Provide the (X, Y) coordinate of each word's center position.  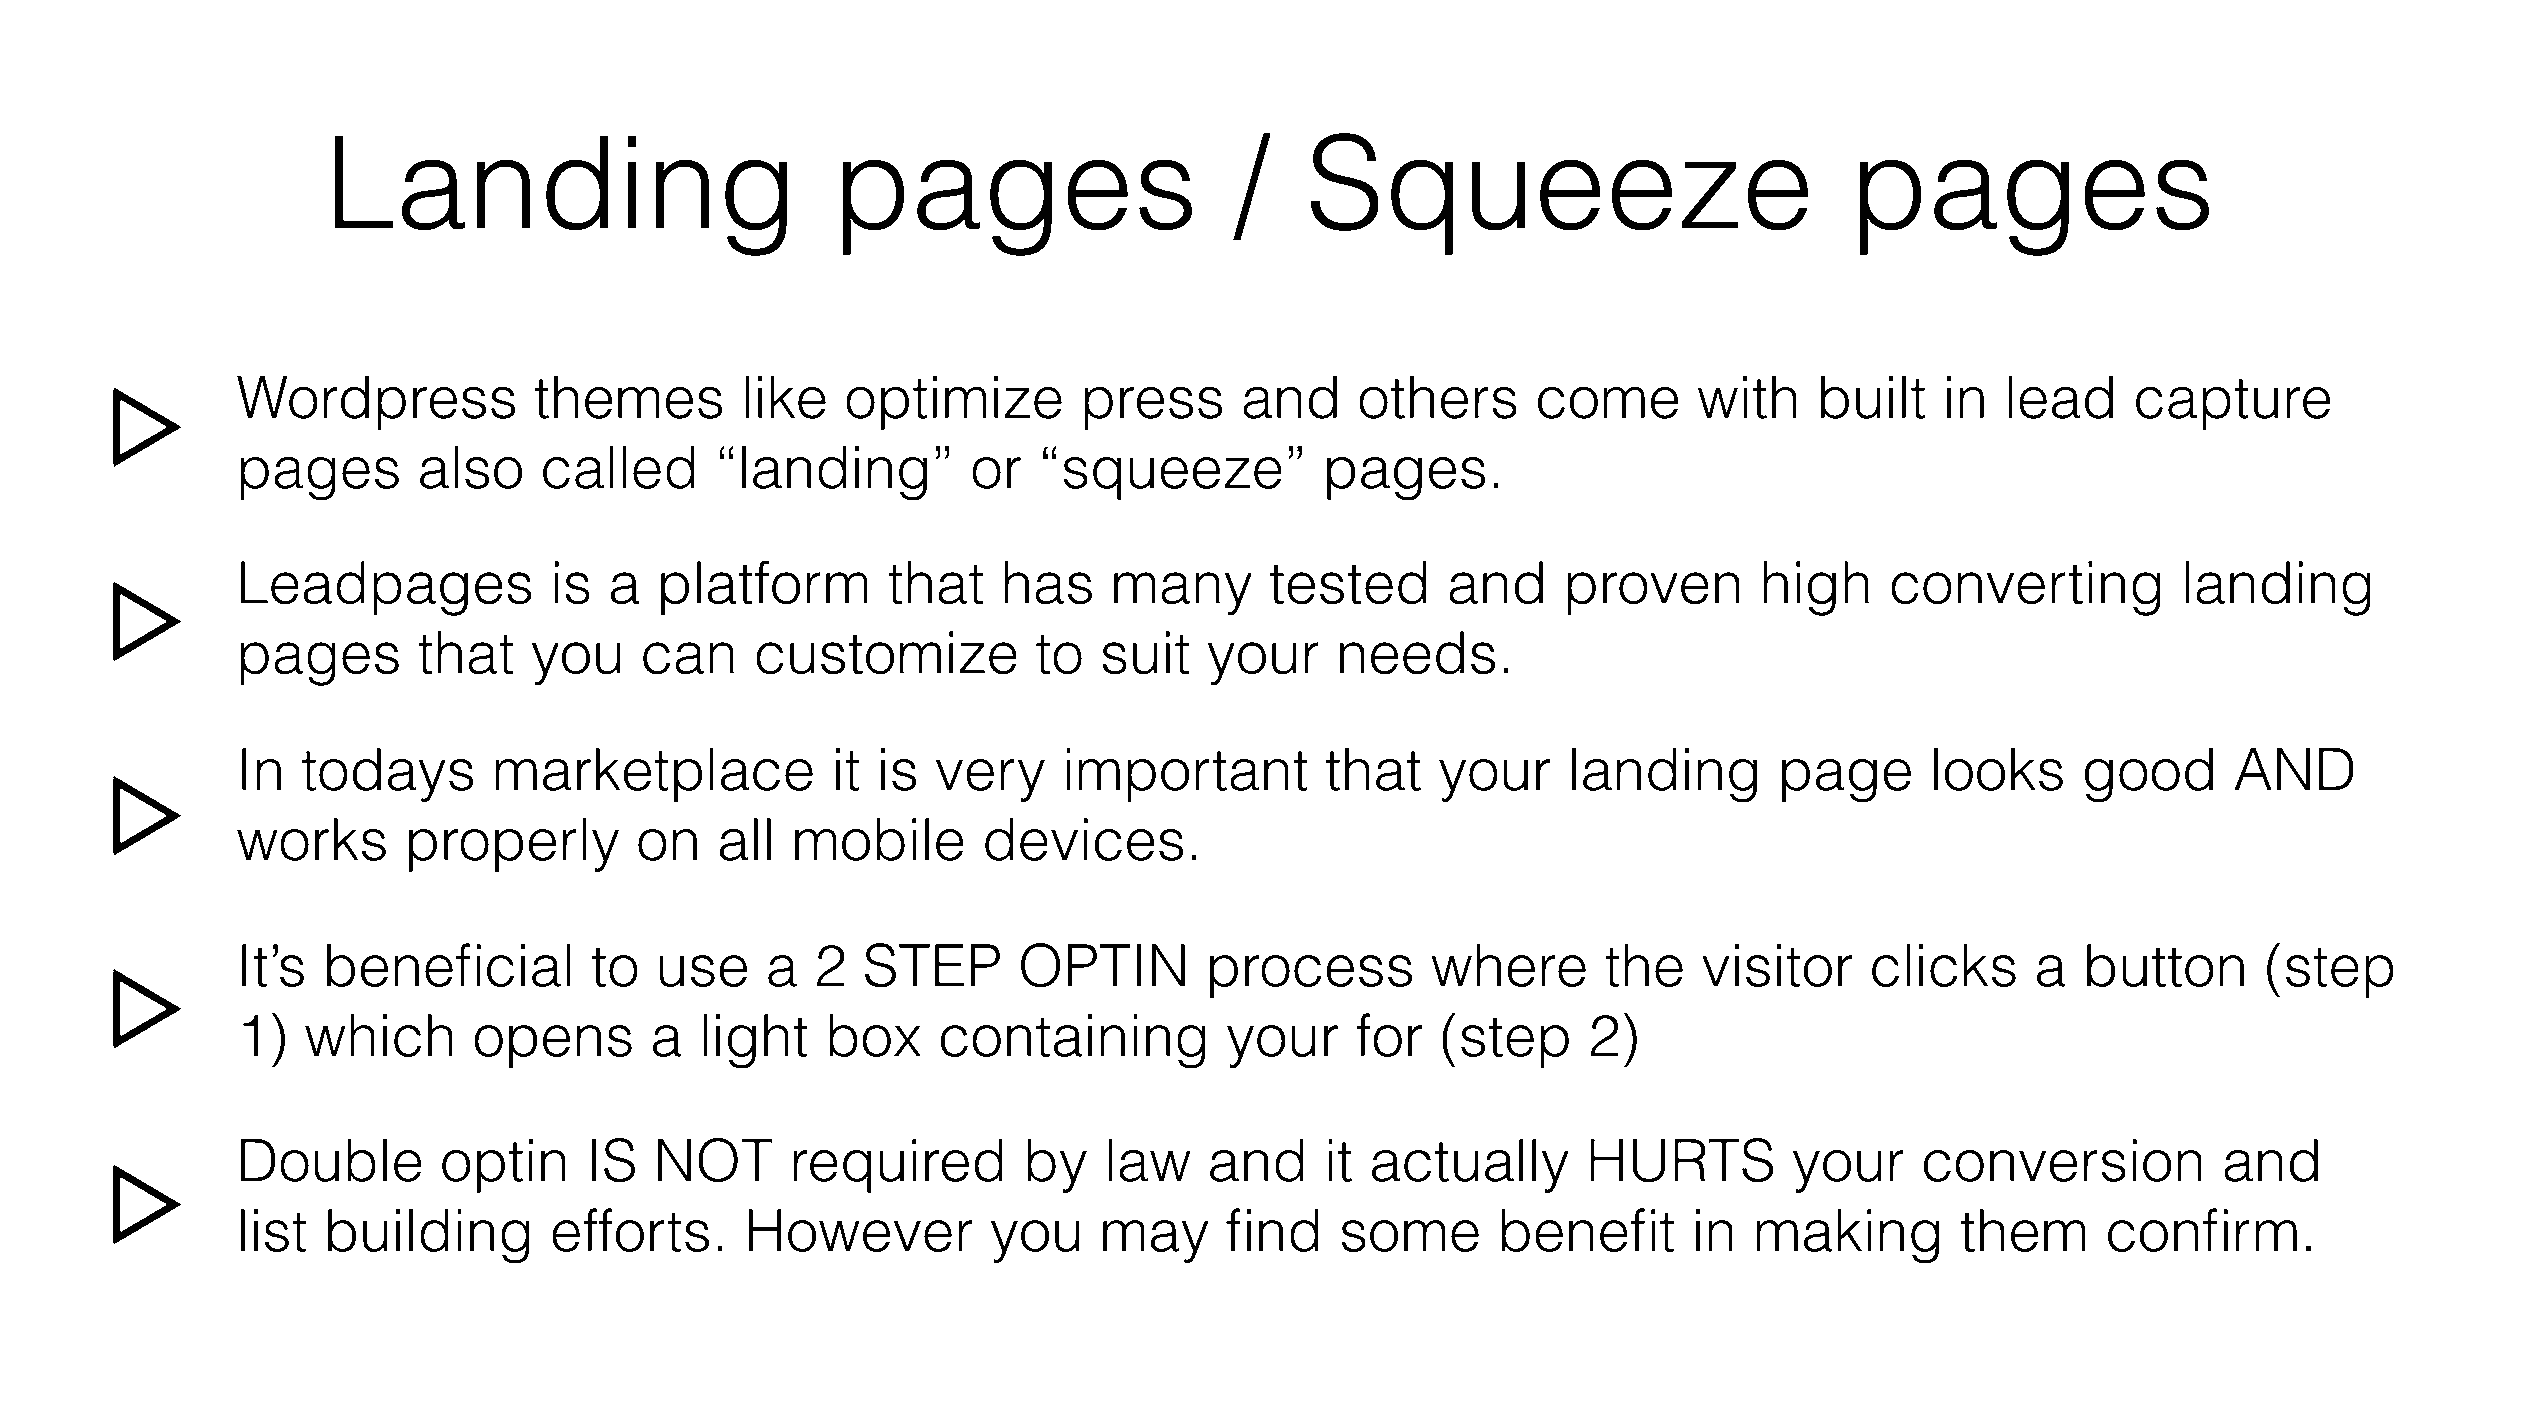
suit (1145, 653)
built (1873, 397)
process (1311, 976)
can (688, 658)
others (1438, 397)
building (429, 1236)
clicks (1944, 965)
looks (1998, 769)
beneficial (449, 965)
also (471, 467)
